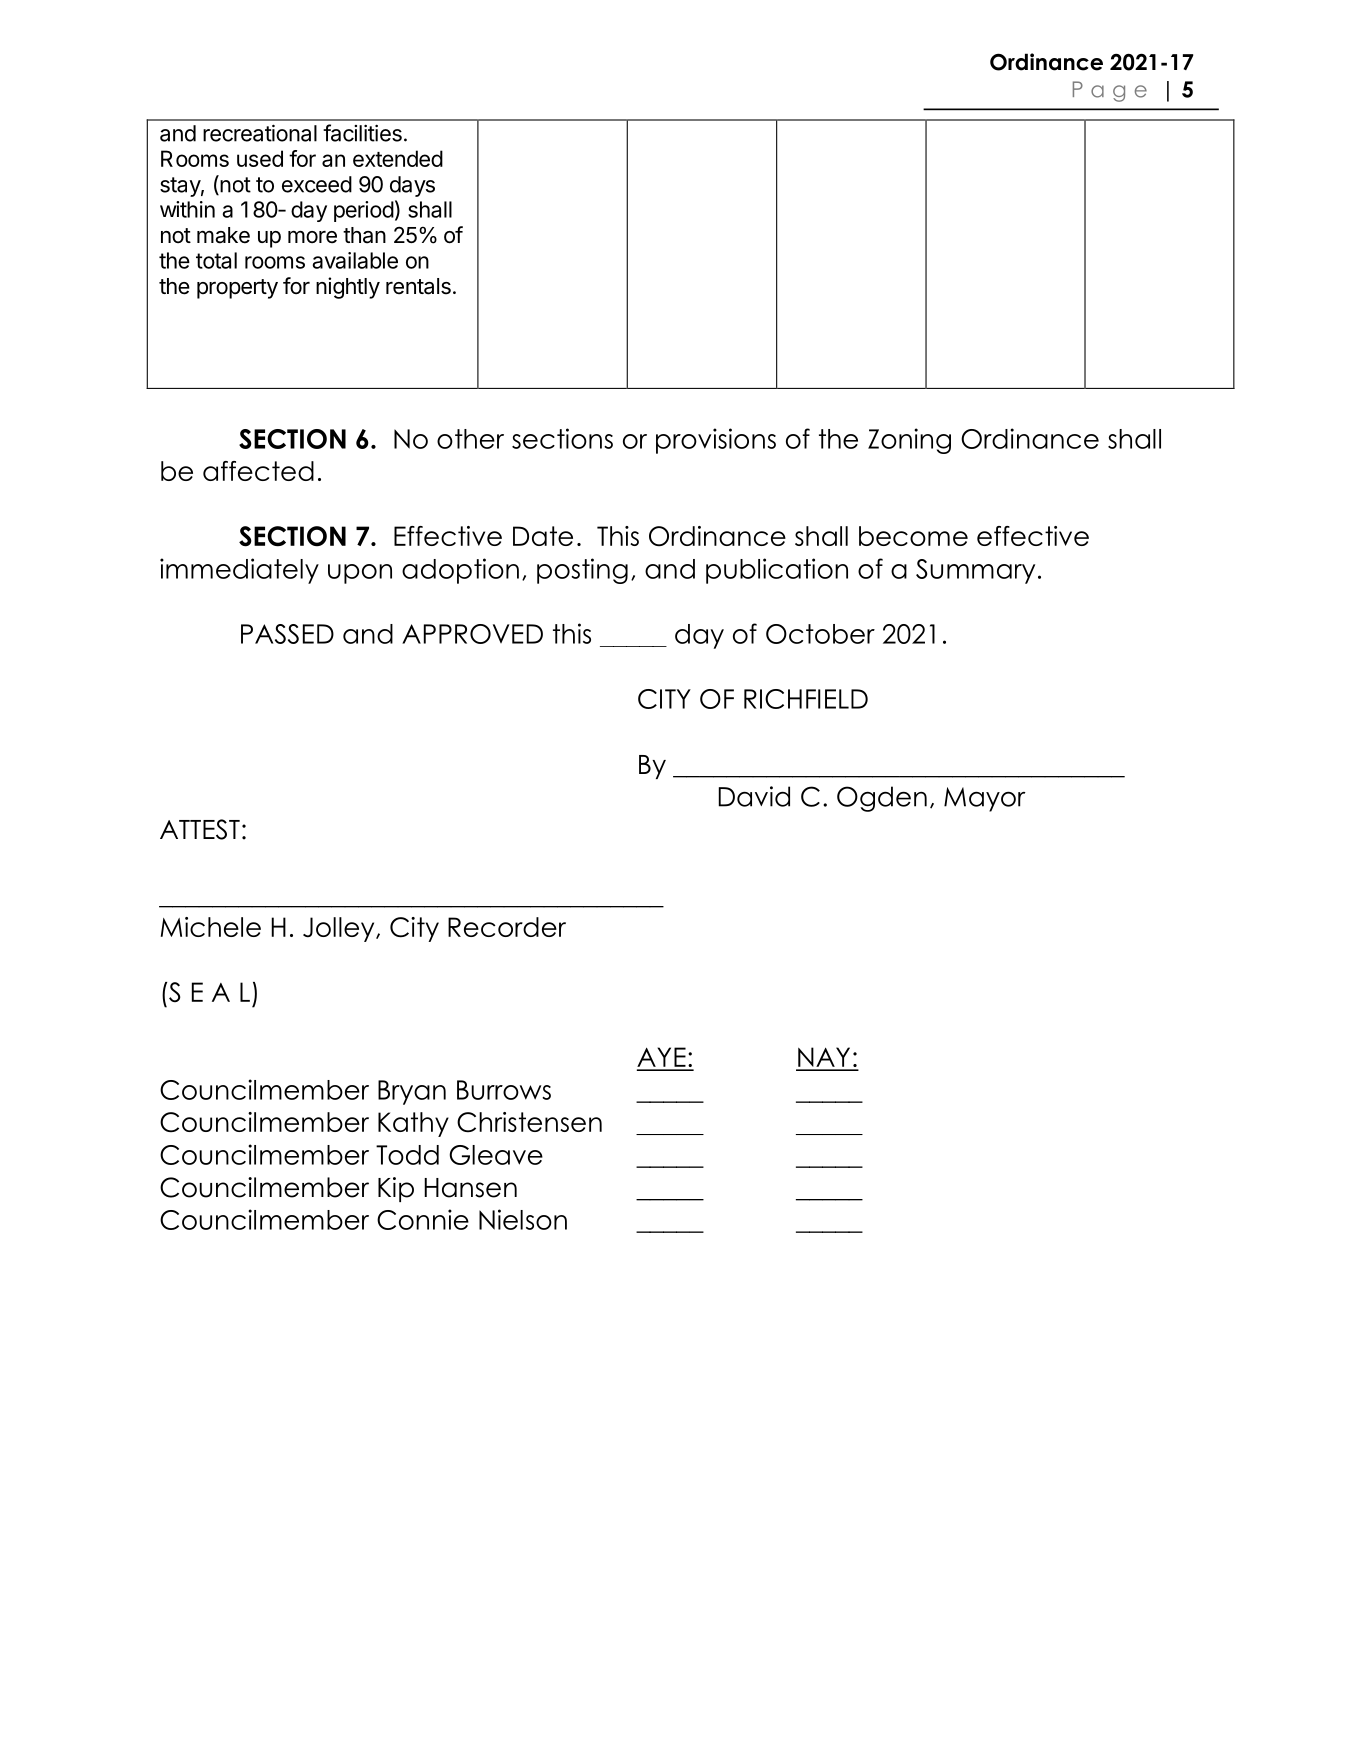 The image size is (1353, 1752). Describe the element at coordinates (529, 1122) in the image. I see `Christensen` at that location.
